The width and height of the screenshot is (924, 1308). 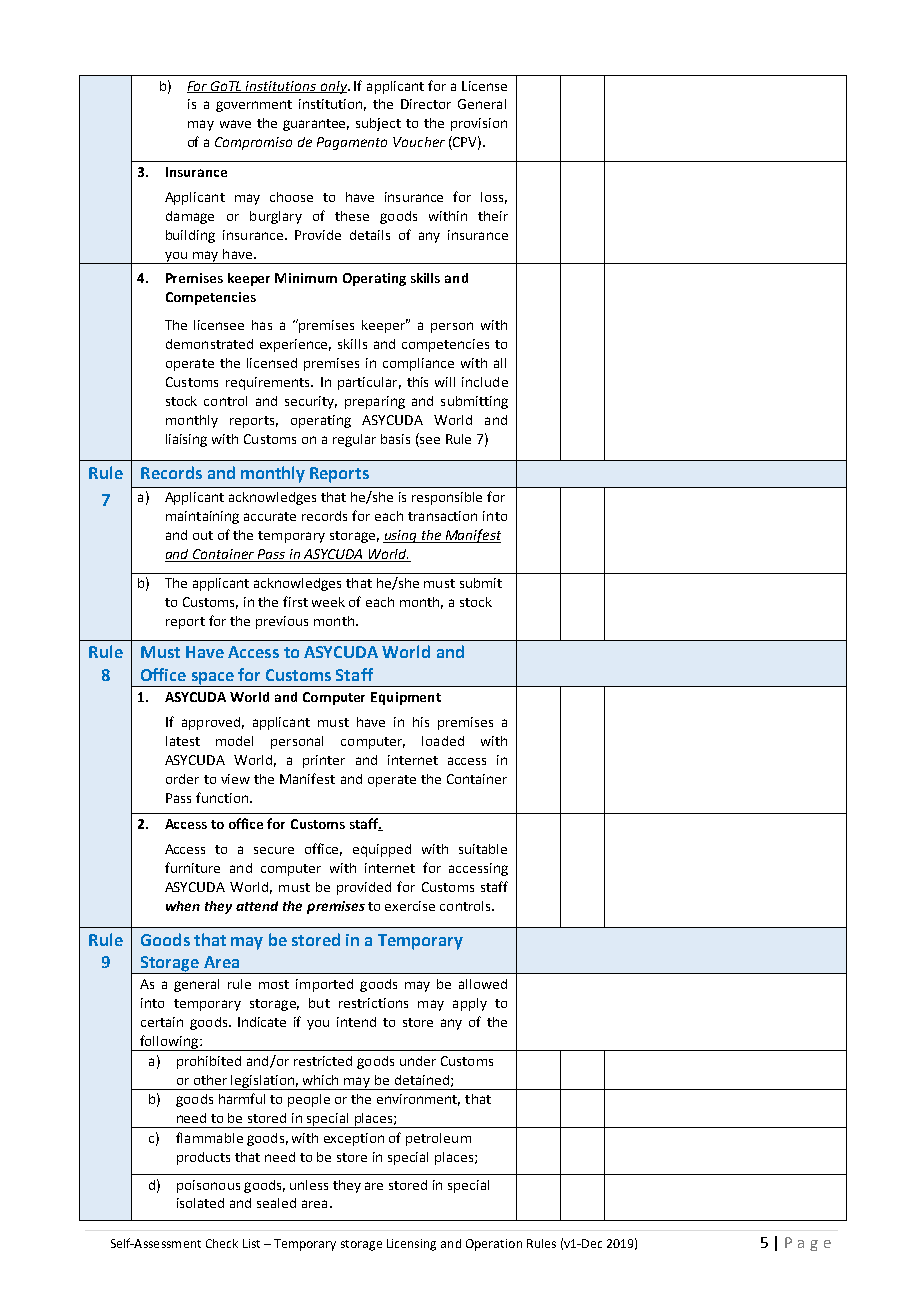 I want to click on provision, so click(x=479, y=124).
